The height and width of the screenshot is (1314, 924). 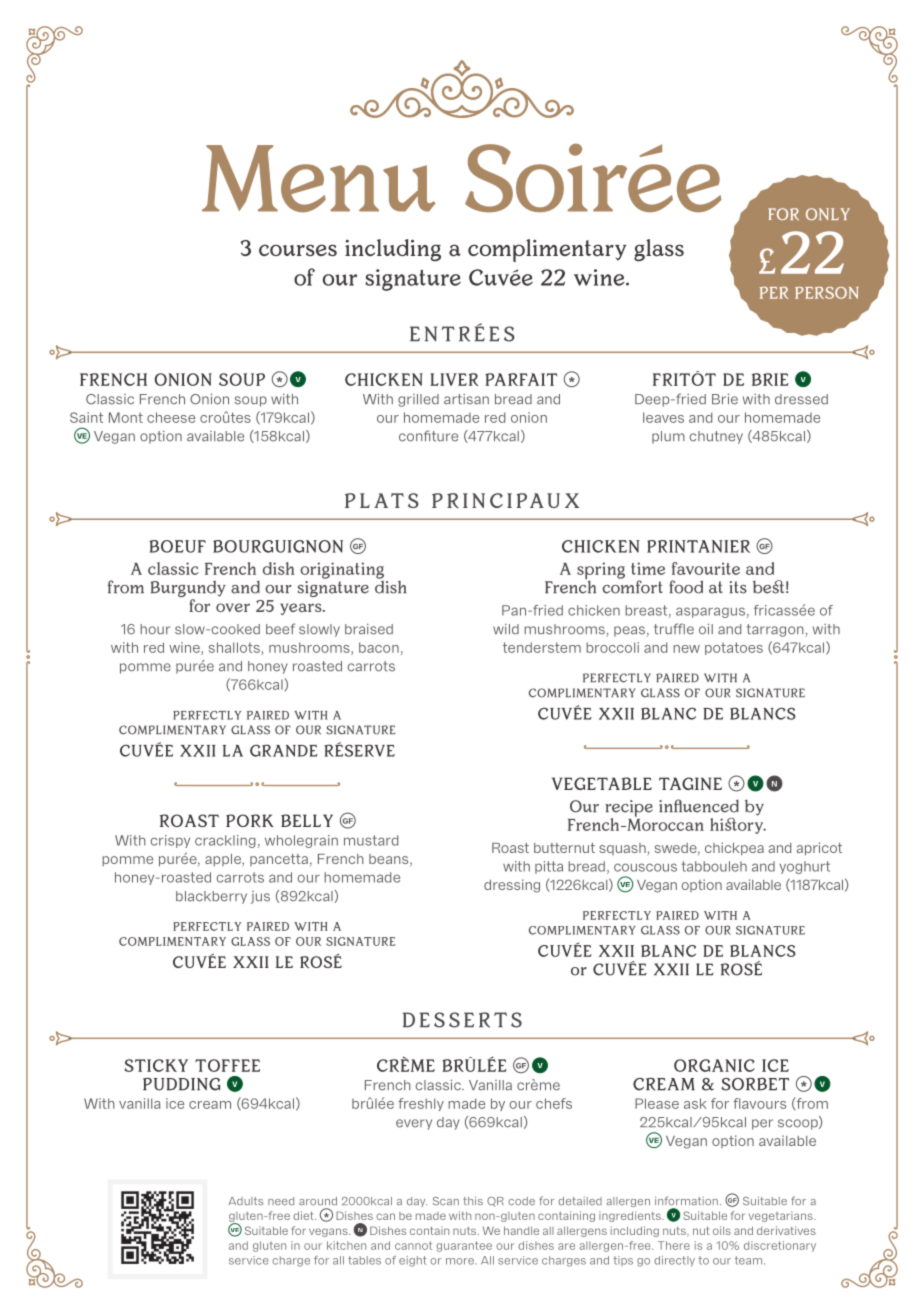 What do you see at coordinates (246, 1201) in the screenshot?
I see `Adults` at bounding box center [246, 1201].
